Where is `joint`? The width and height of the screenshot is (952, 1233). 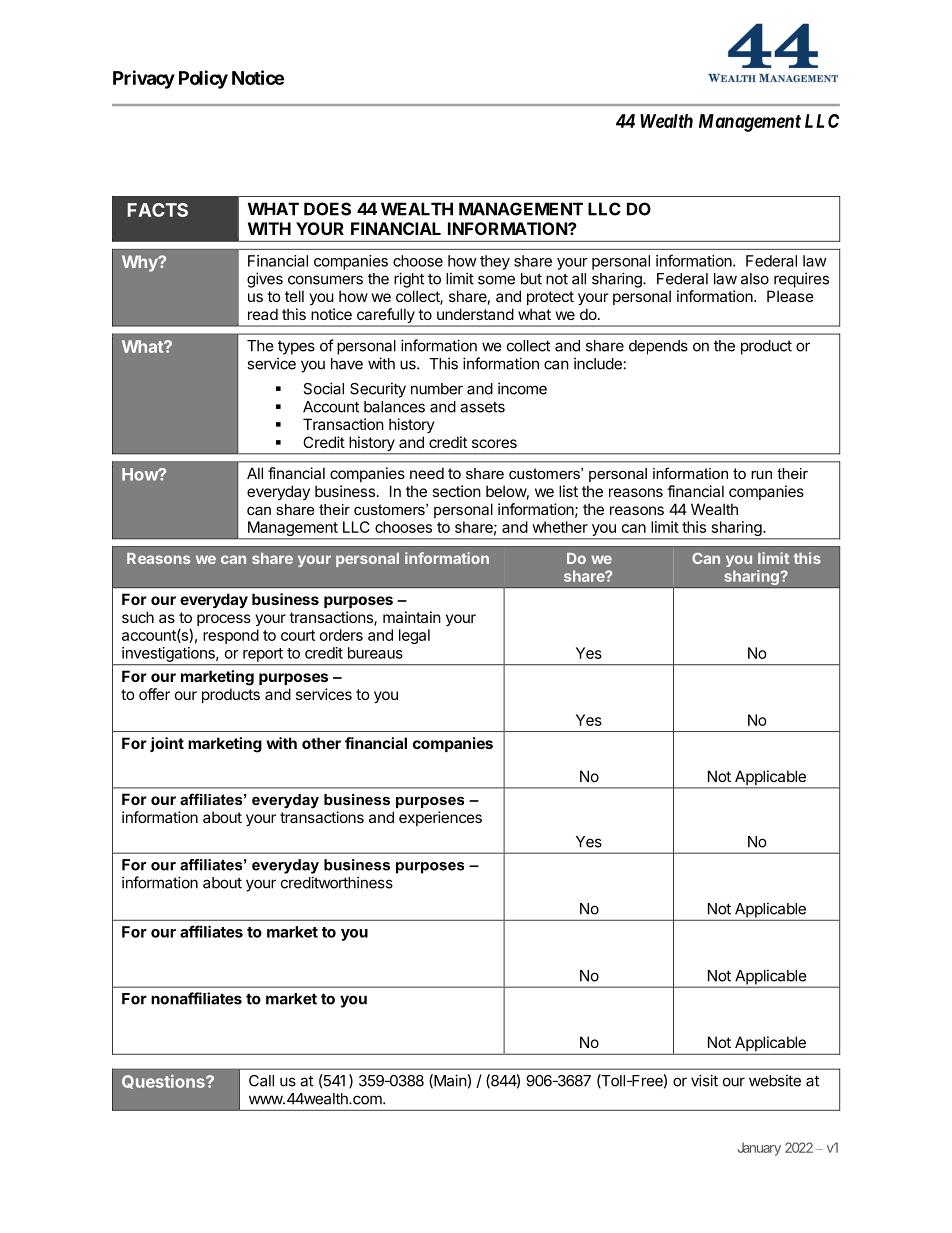
joint is located at coordinates (167, 744).
